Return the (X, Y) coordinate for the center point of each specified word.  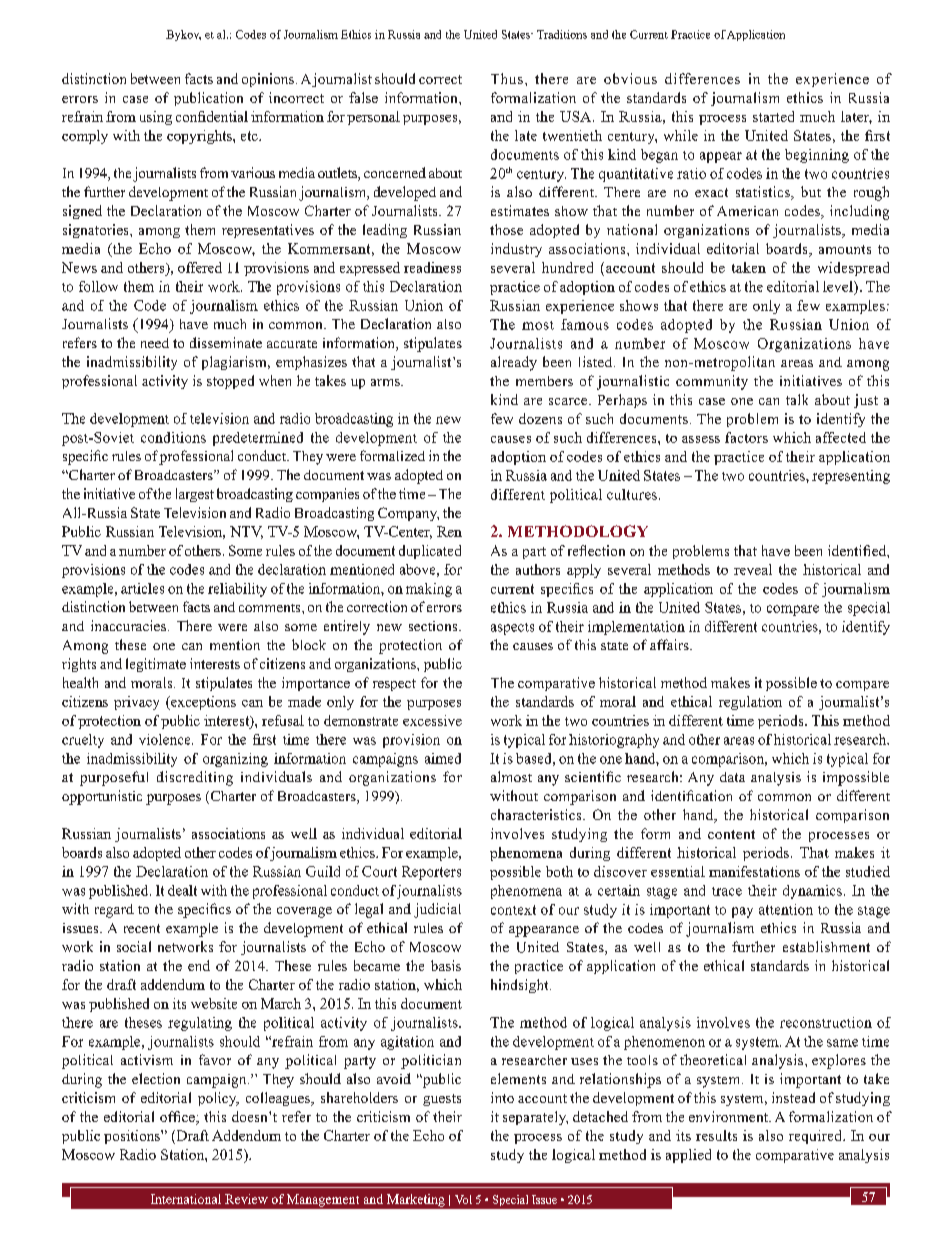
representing (851, 477)
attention (786, 909)
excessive (432, 720)
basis (446, 965)
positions (133, 1137)
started (773, 116)
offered (200, 267)
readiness (432, 267)
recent (142, 928)
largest (195, 495)
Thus (507, 78)
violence (166, 739)
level (839, 286)
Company (408, 514)
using (156, 118)
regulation (750, 703)
